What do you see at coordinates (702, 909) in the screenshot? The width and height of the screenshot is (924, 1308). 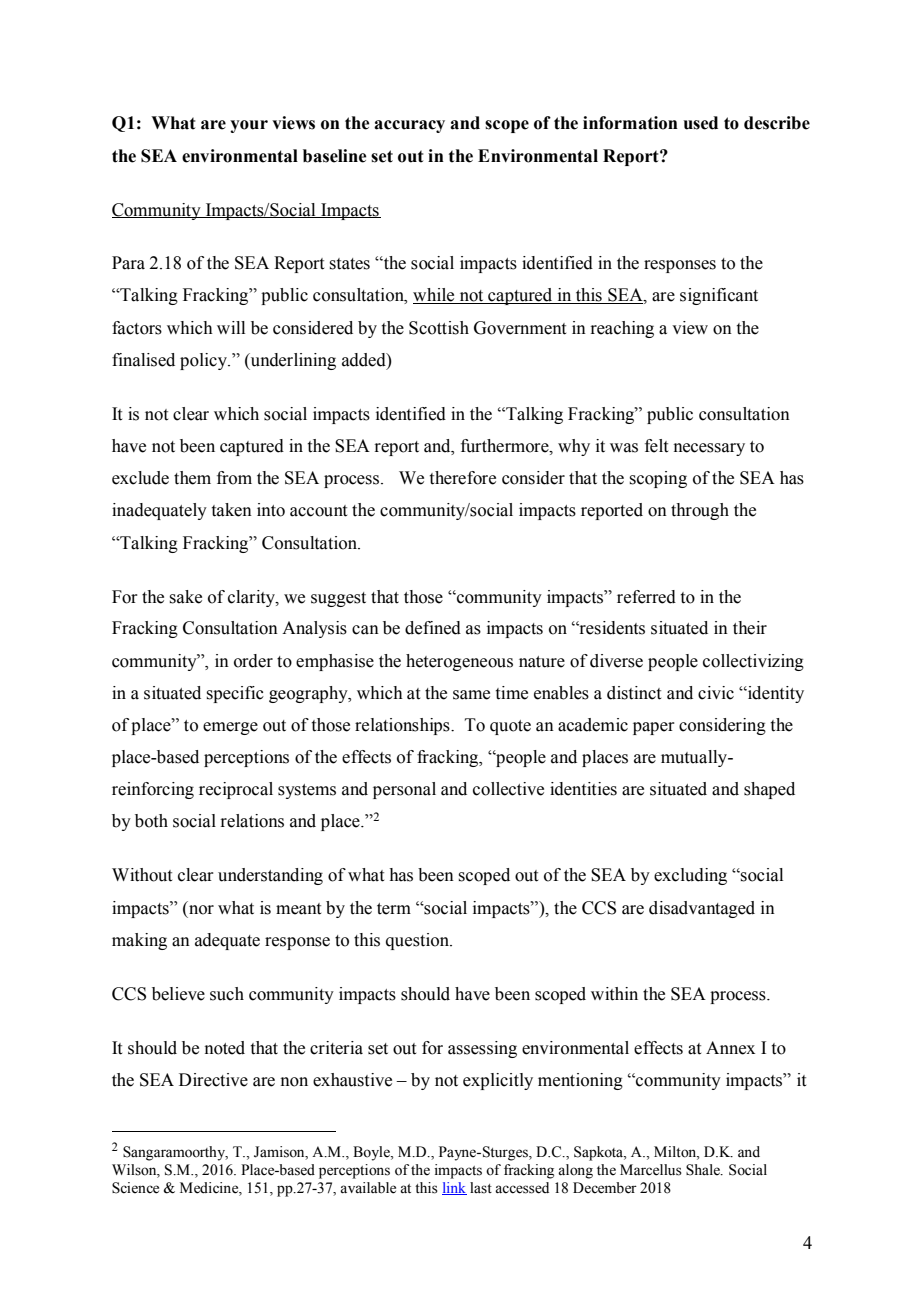 I see `disadvantaged` at bounding box center [702, 909].
